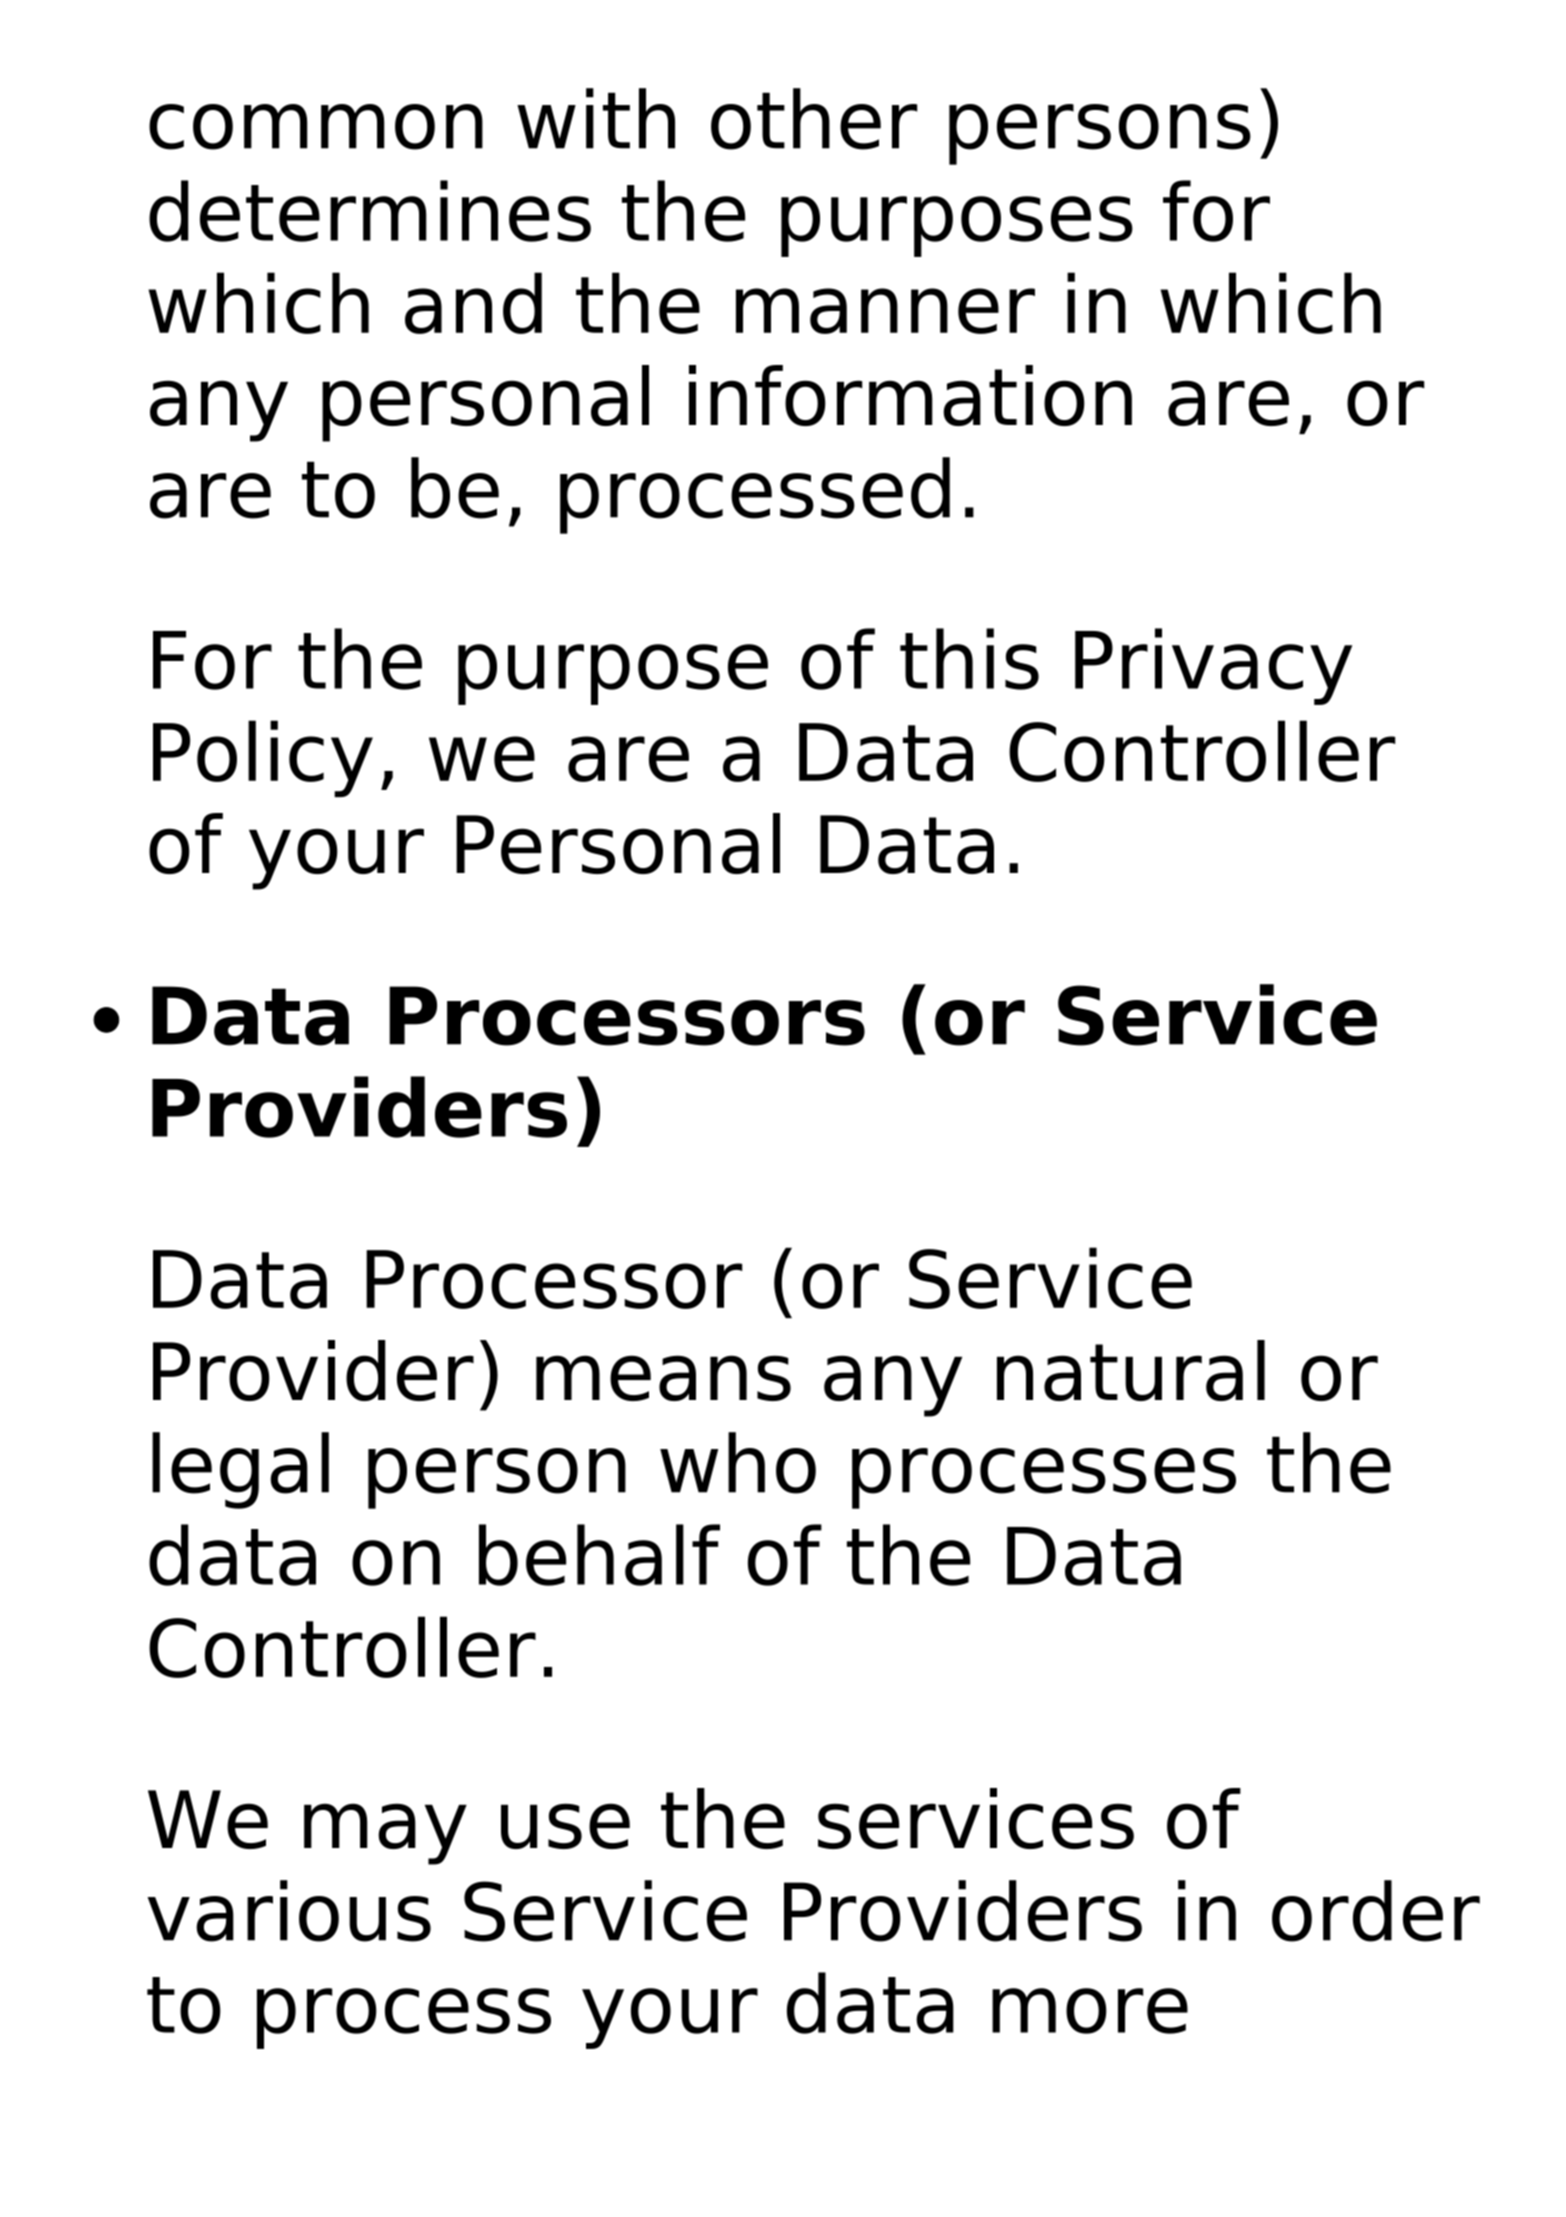  I want to click on legal, so click(240, 1470).
